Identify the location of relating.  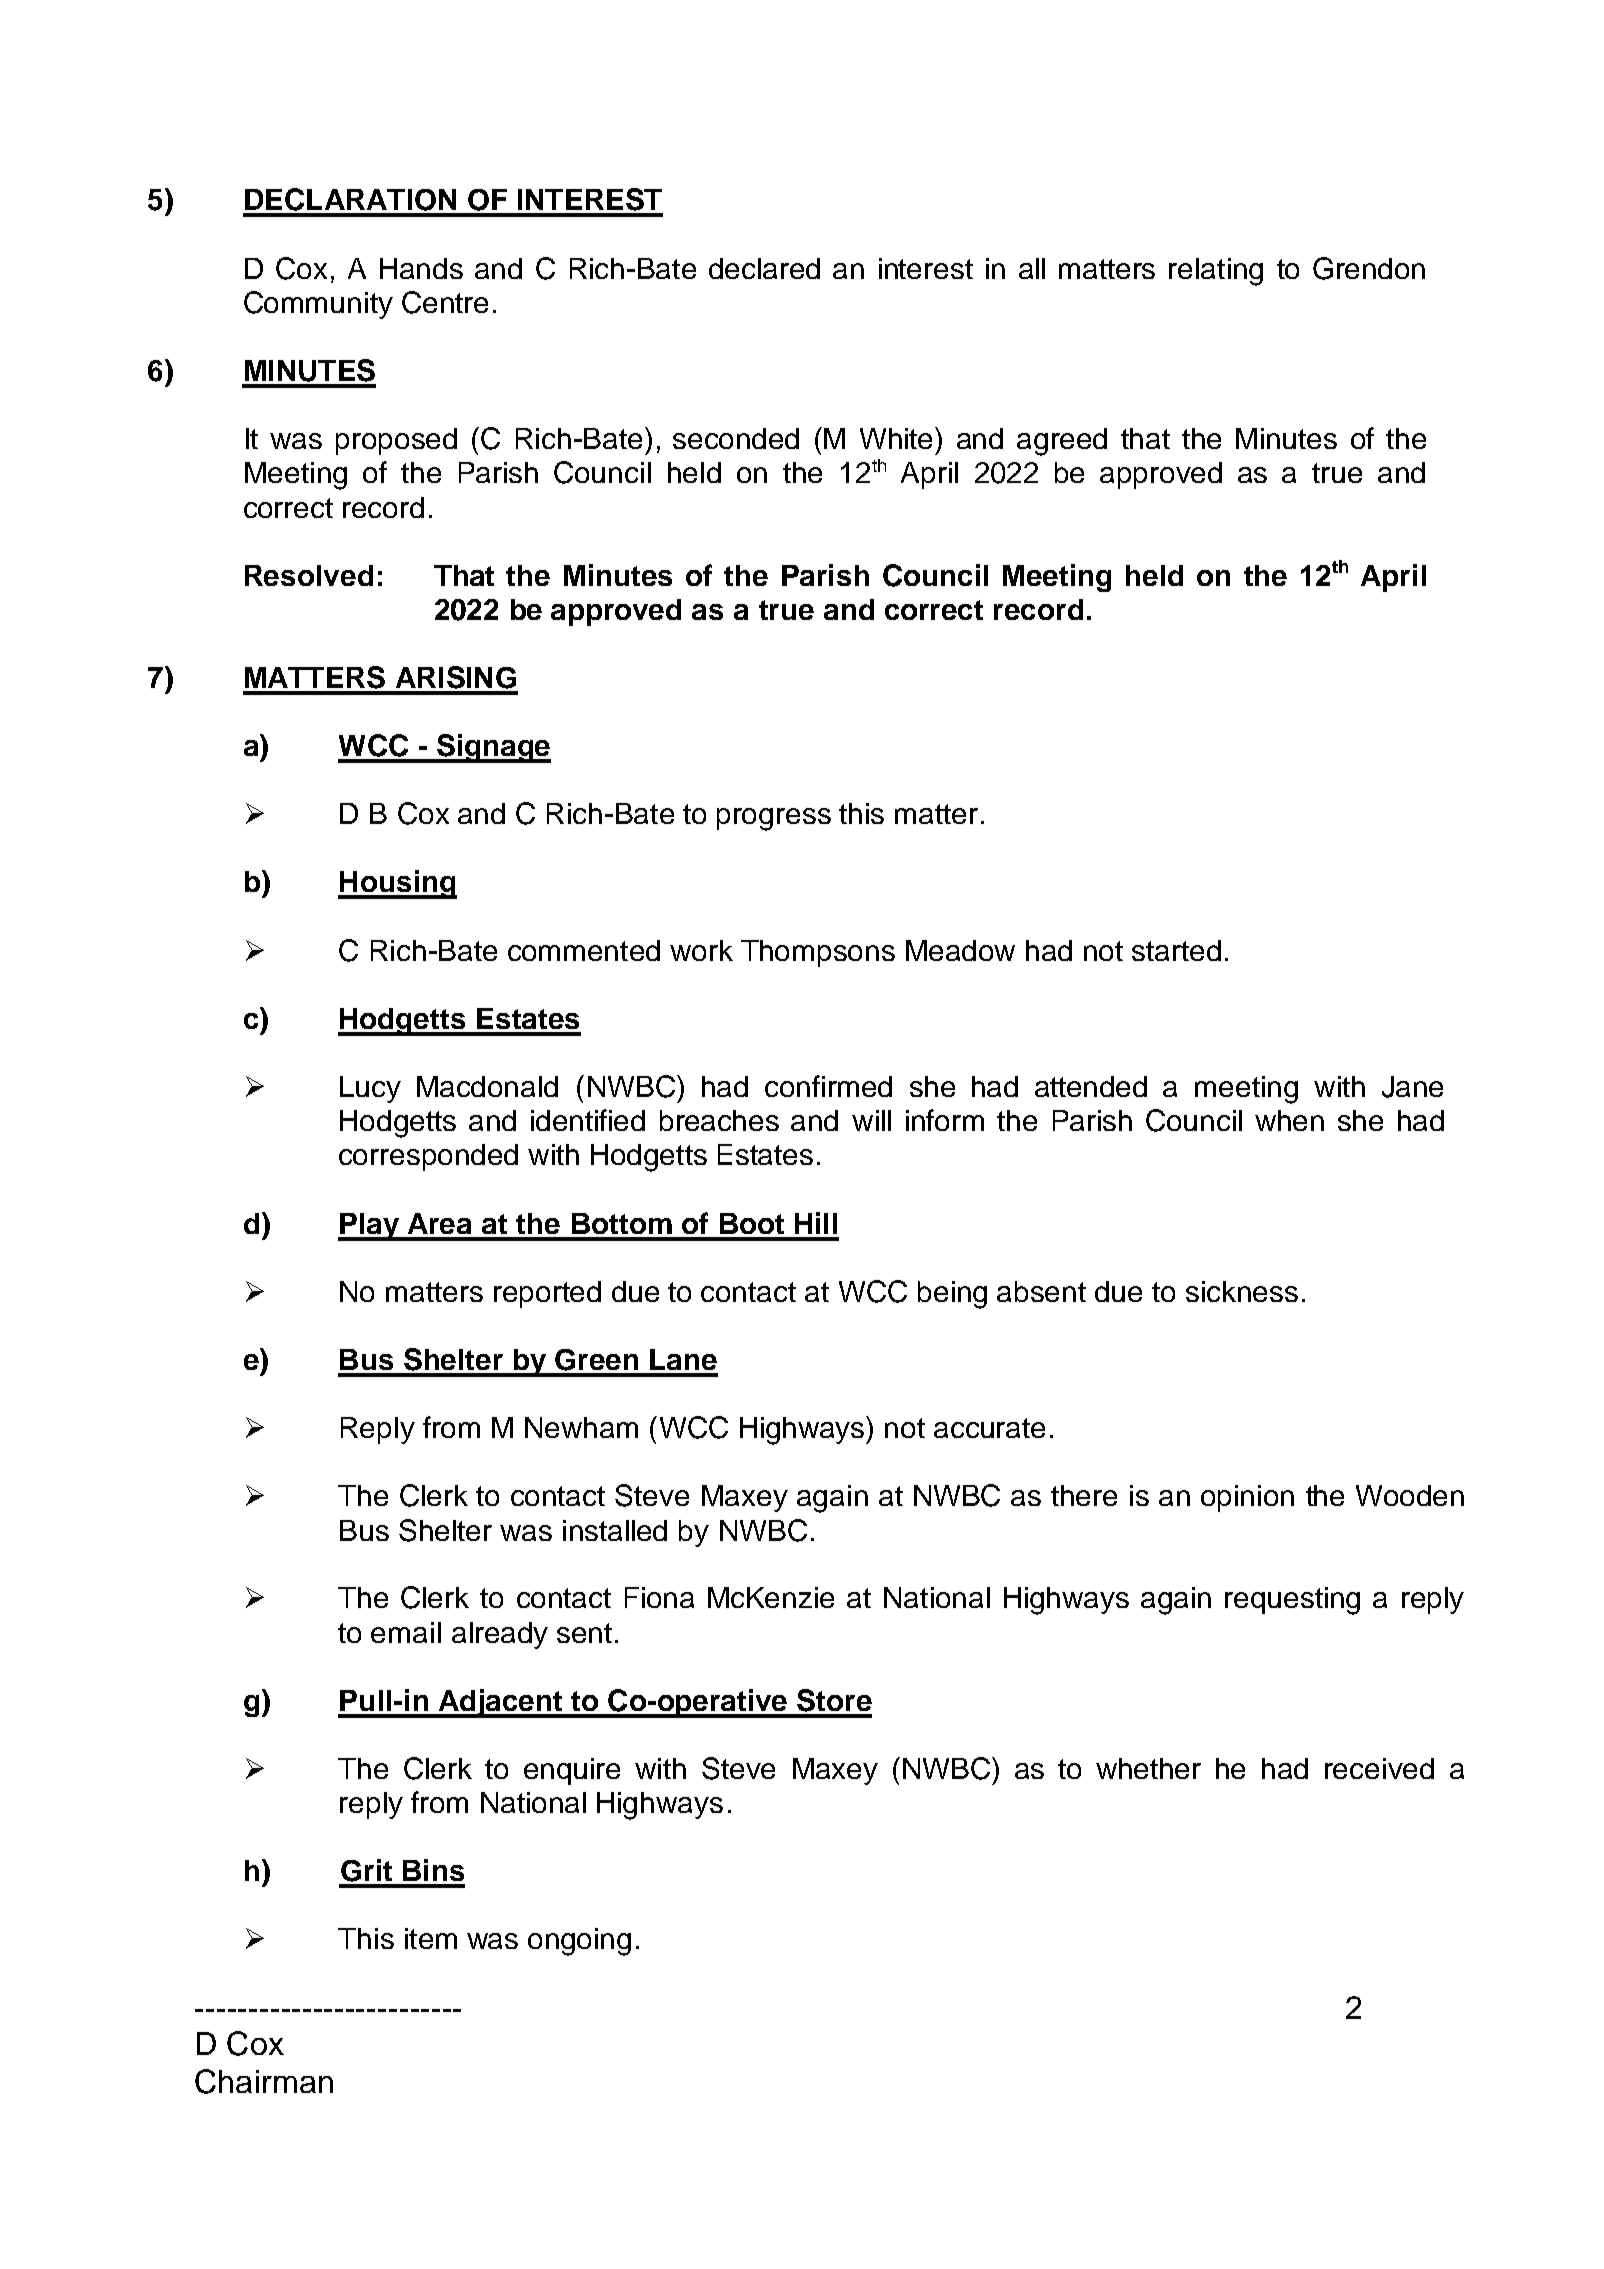
(1216, 272).
